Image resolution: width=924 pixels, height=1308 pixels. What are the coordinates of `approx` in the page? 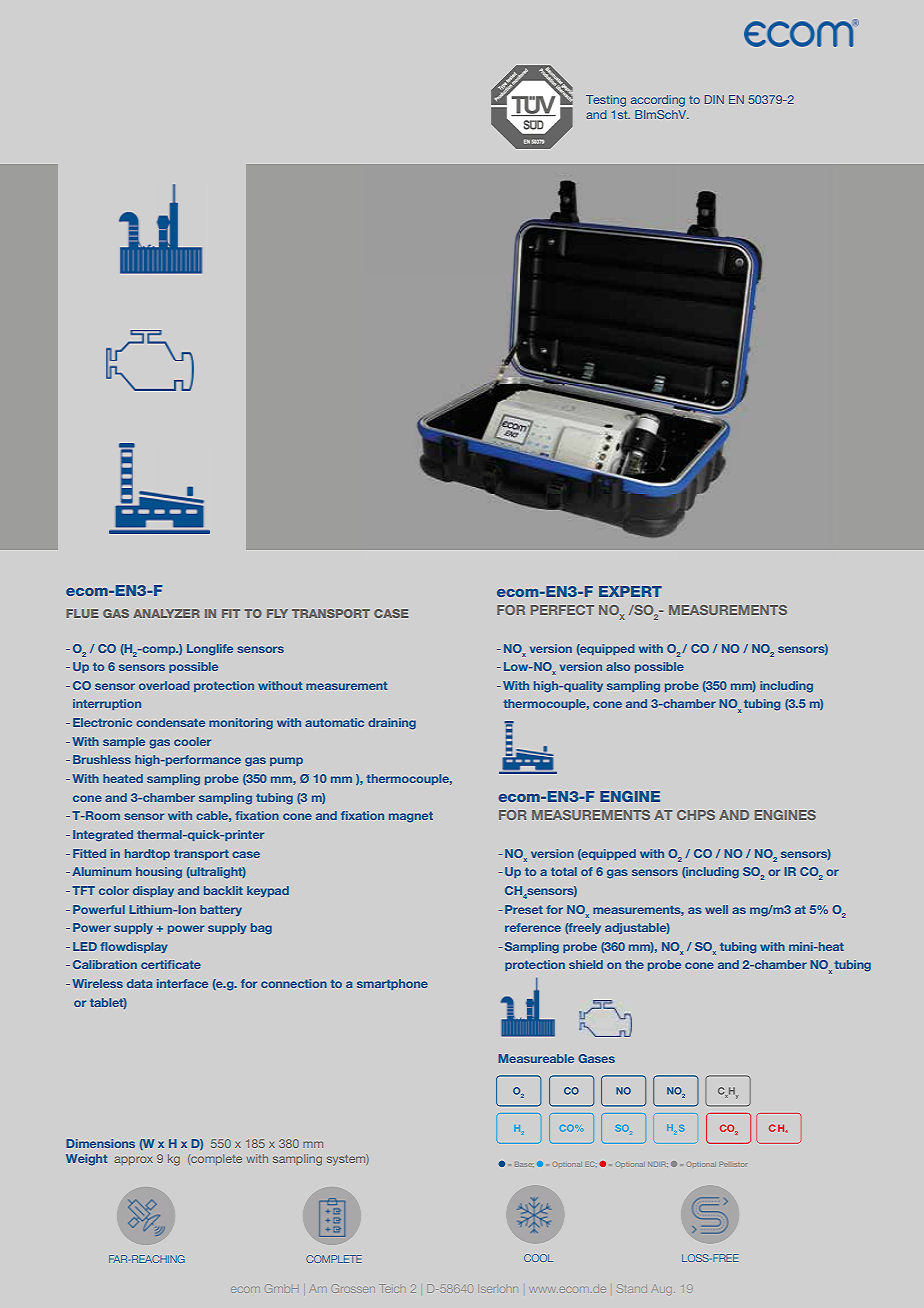 It's located at (133, 1160).
